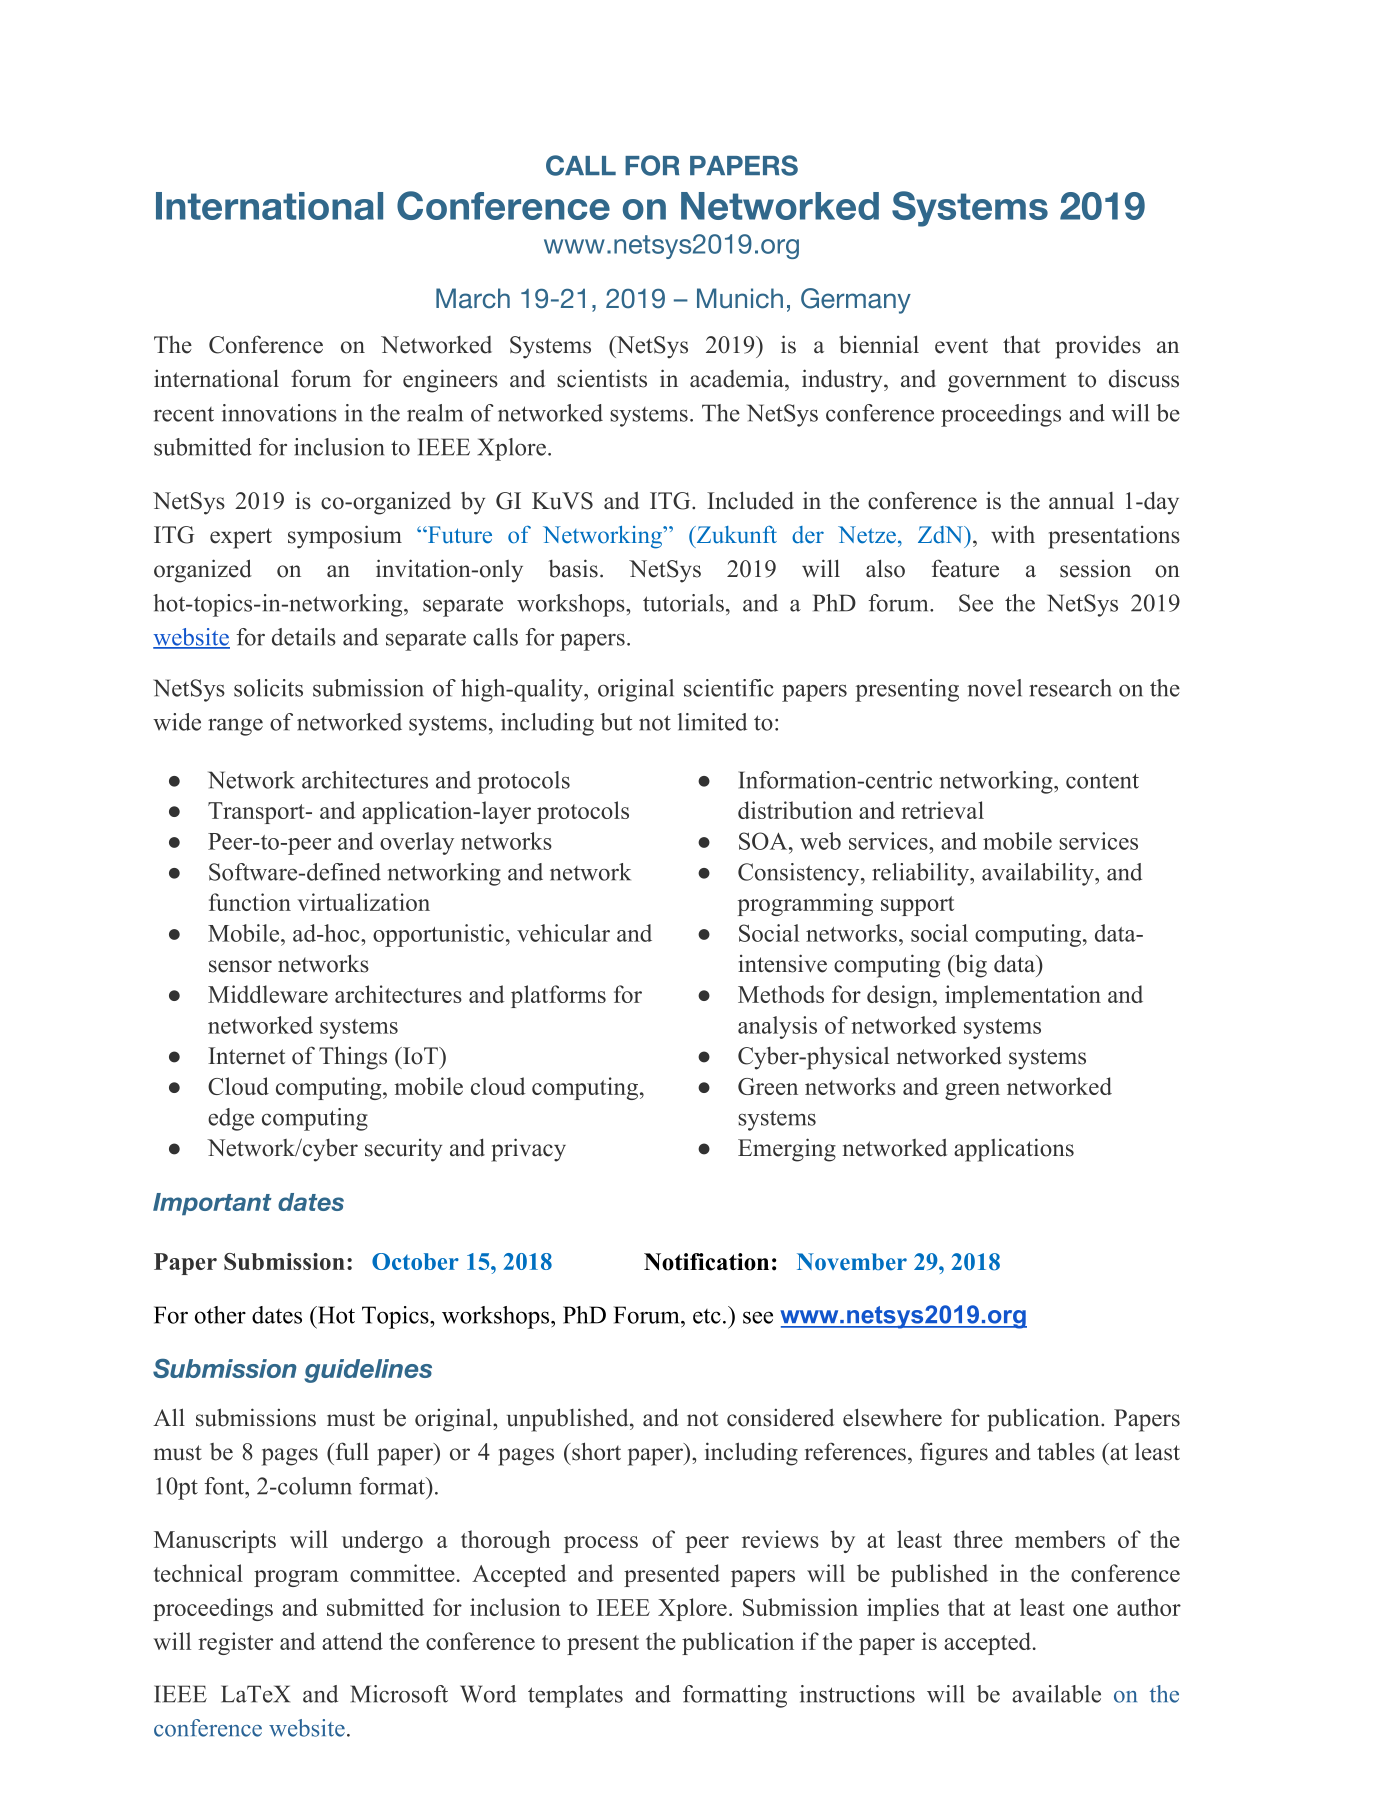  What do you see at coordinates (212, 1204) in the page?
I see `Important` at bounding box center [212, 1204].
